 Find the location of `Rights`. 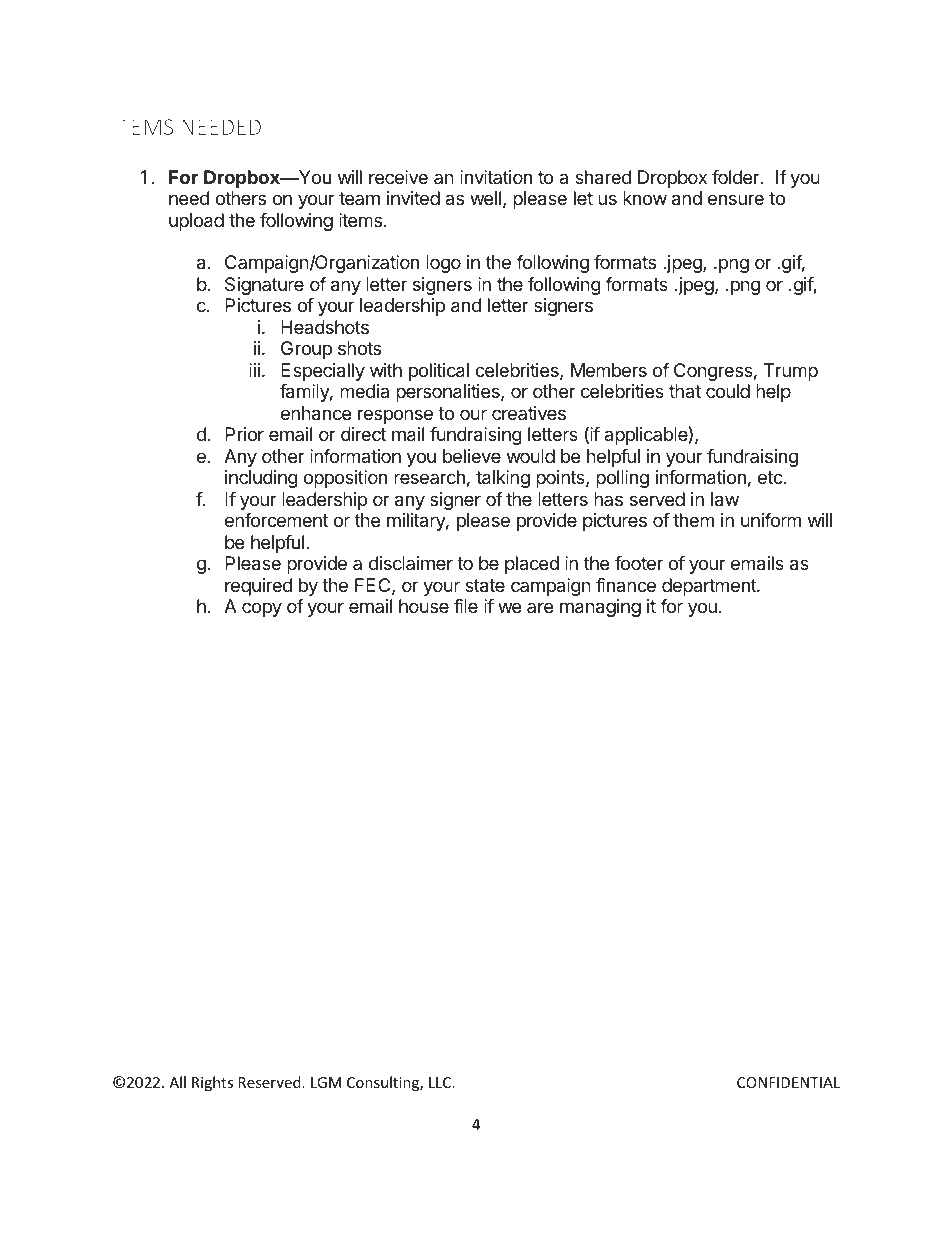

Rights is located at coordinates (212, 1083).
